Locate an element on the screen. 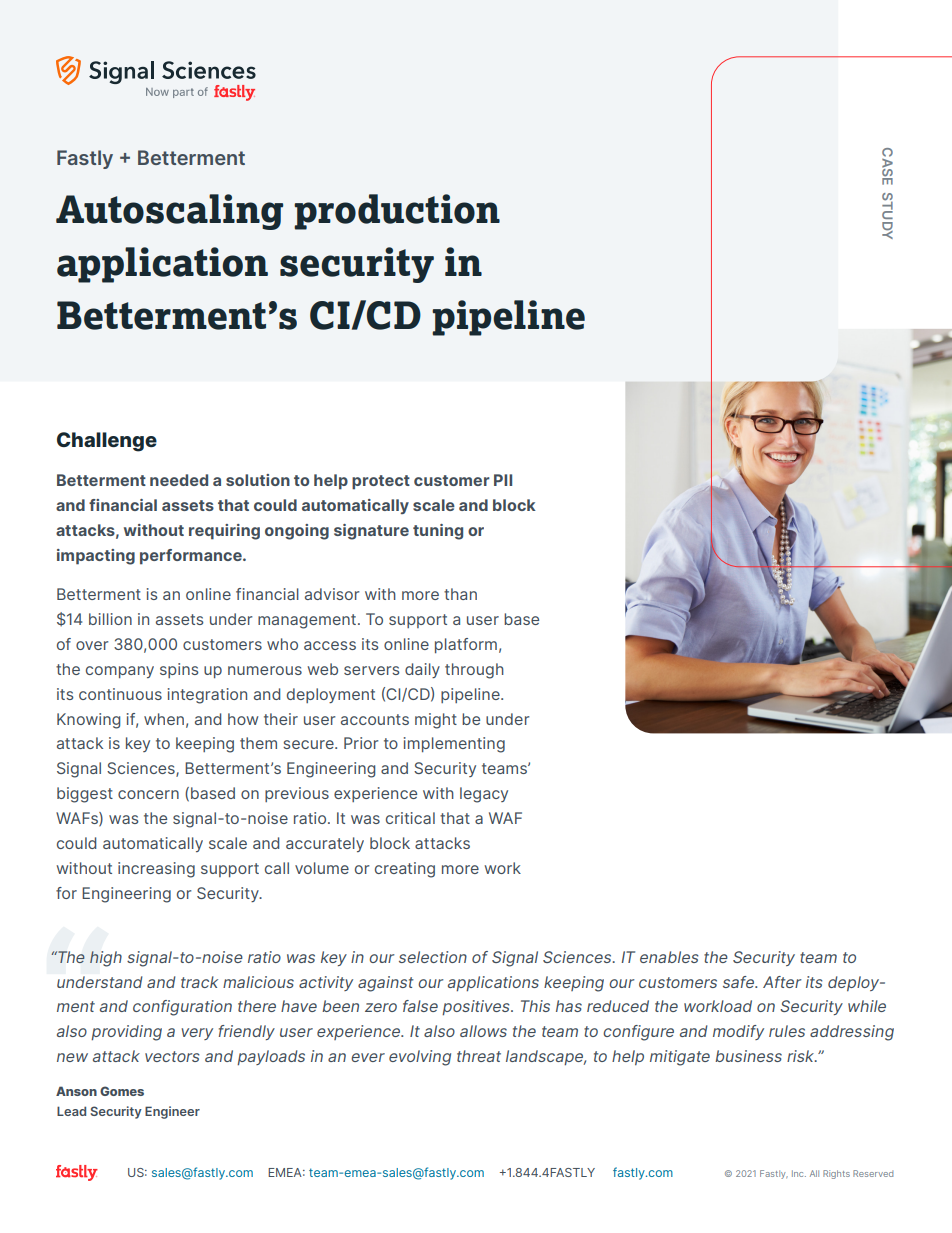  threat is located at coordinates (479, 1056).
